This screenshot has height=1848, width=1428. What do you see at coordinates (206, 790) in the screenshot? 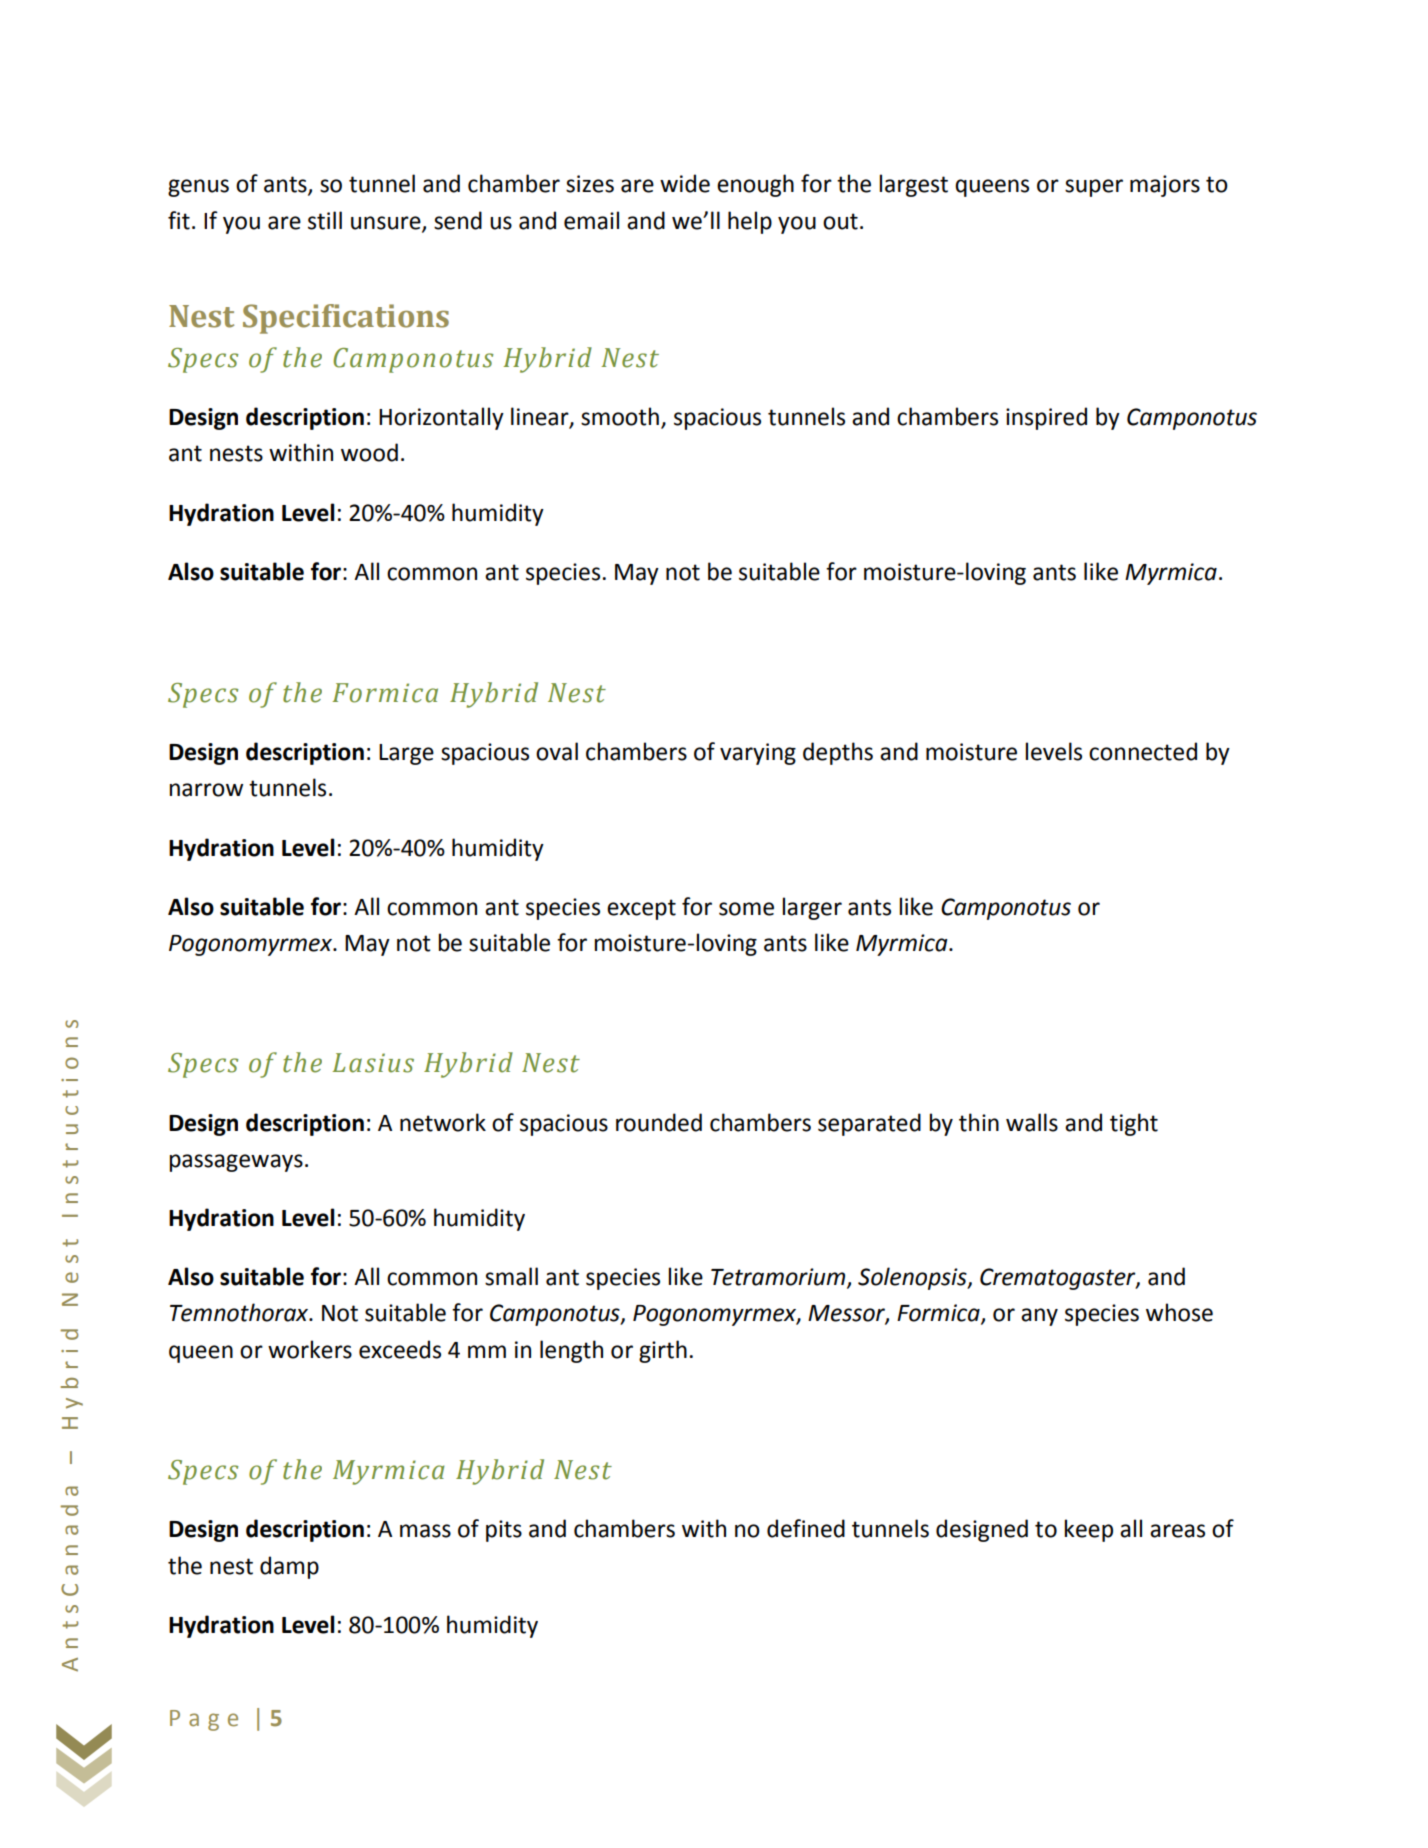
I see `narrow` at bounding box center [206, 790].
